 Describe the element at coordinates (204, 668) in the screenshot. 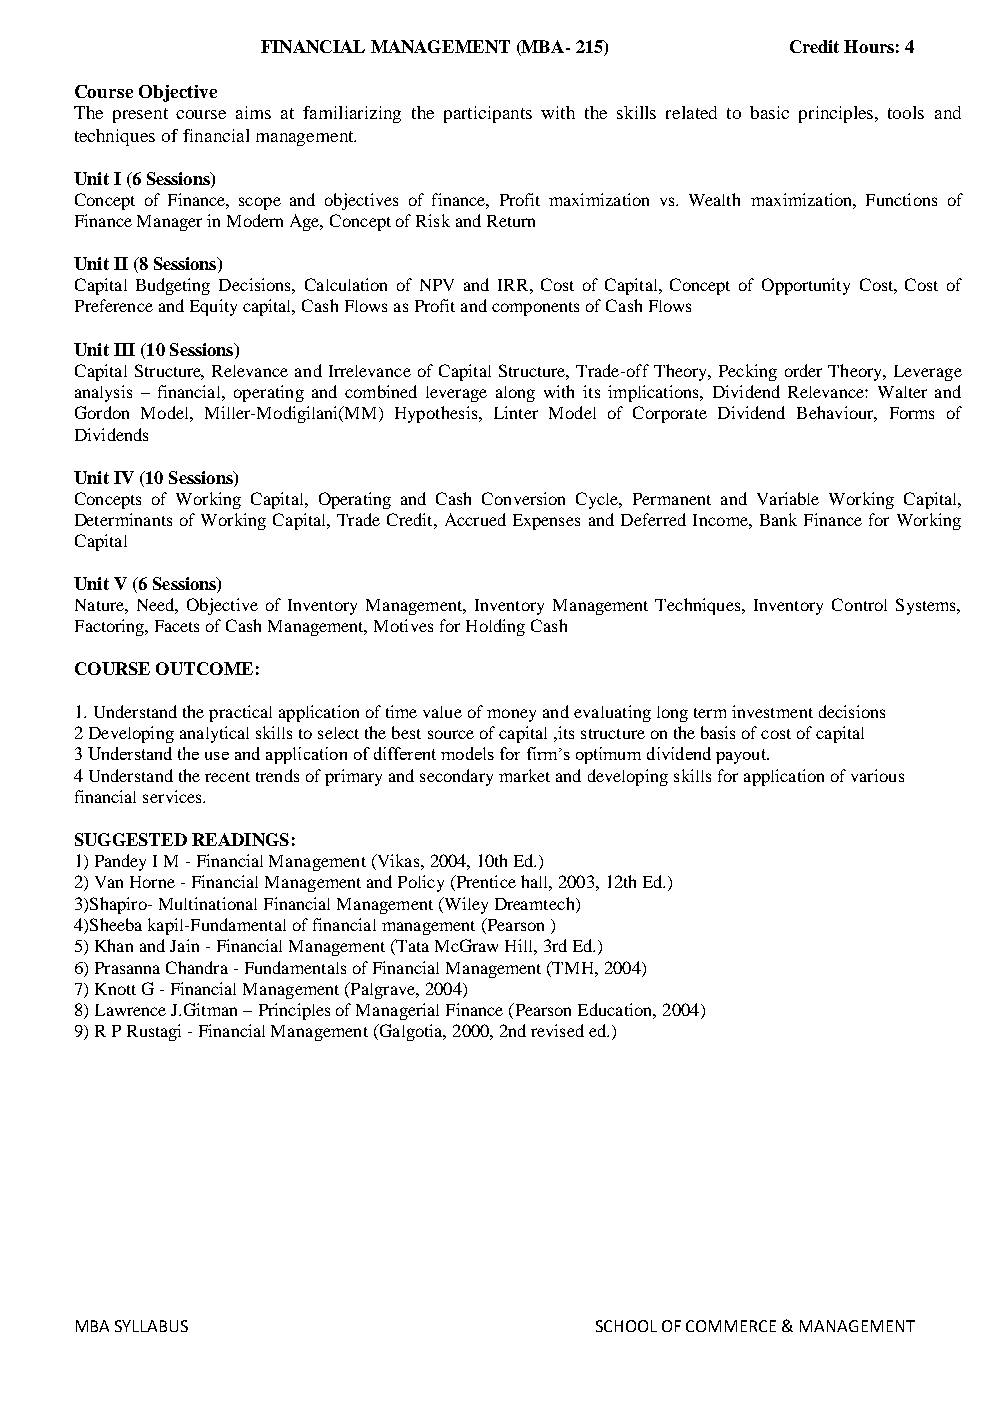

I see `OUTCOME` at that location.
